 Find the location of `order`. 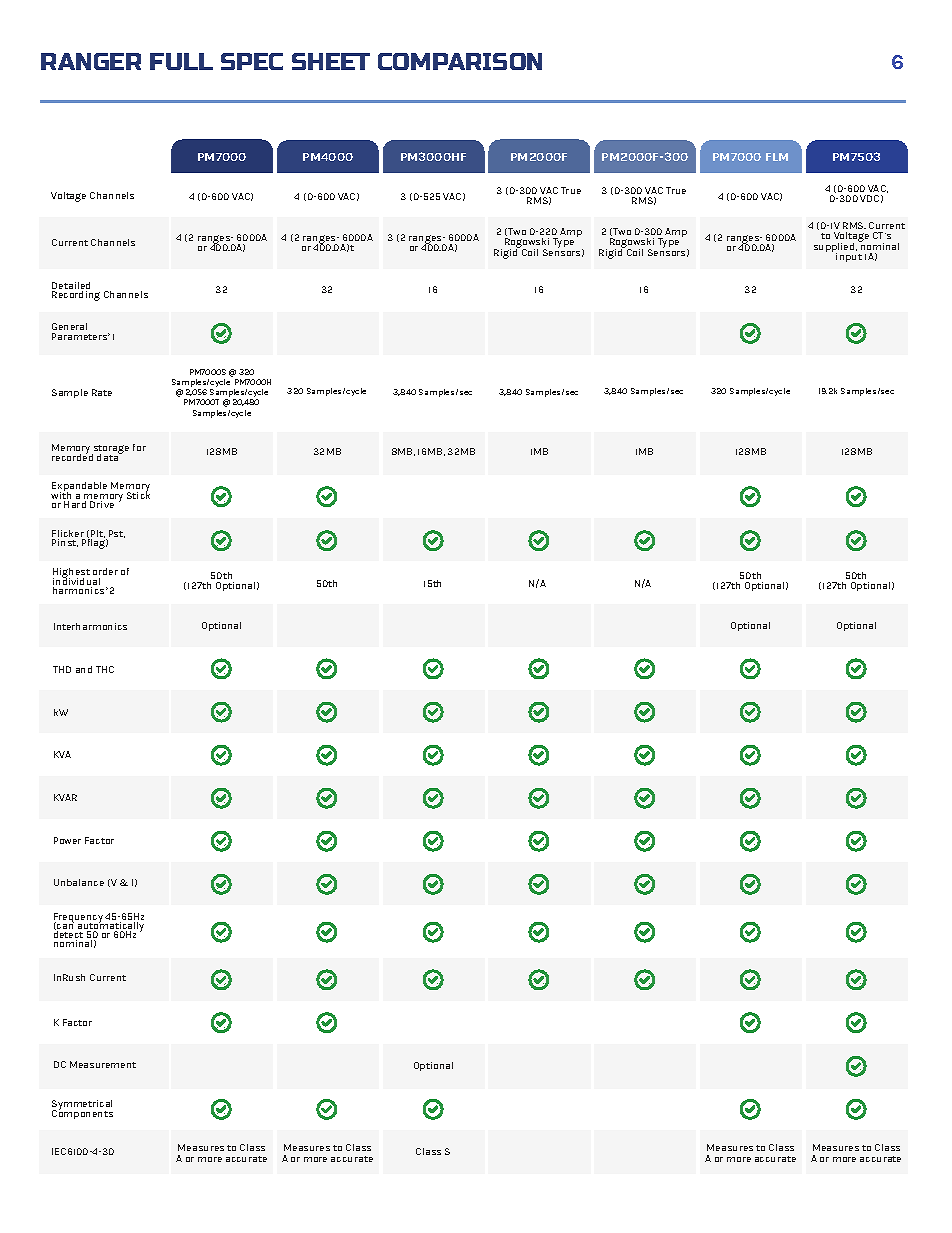

order is located at coordinates (105, 573).
